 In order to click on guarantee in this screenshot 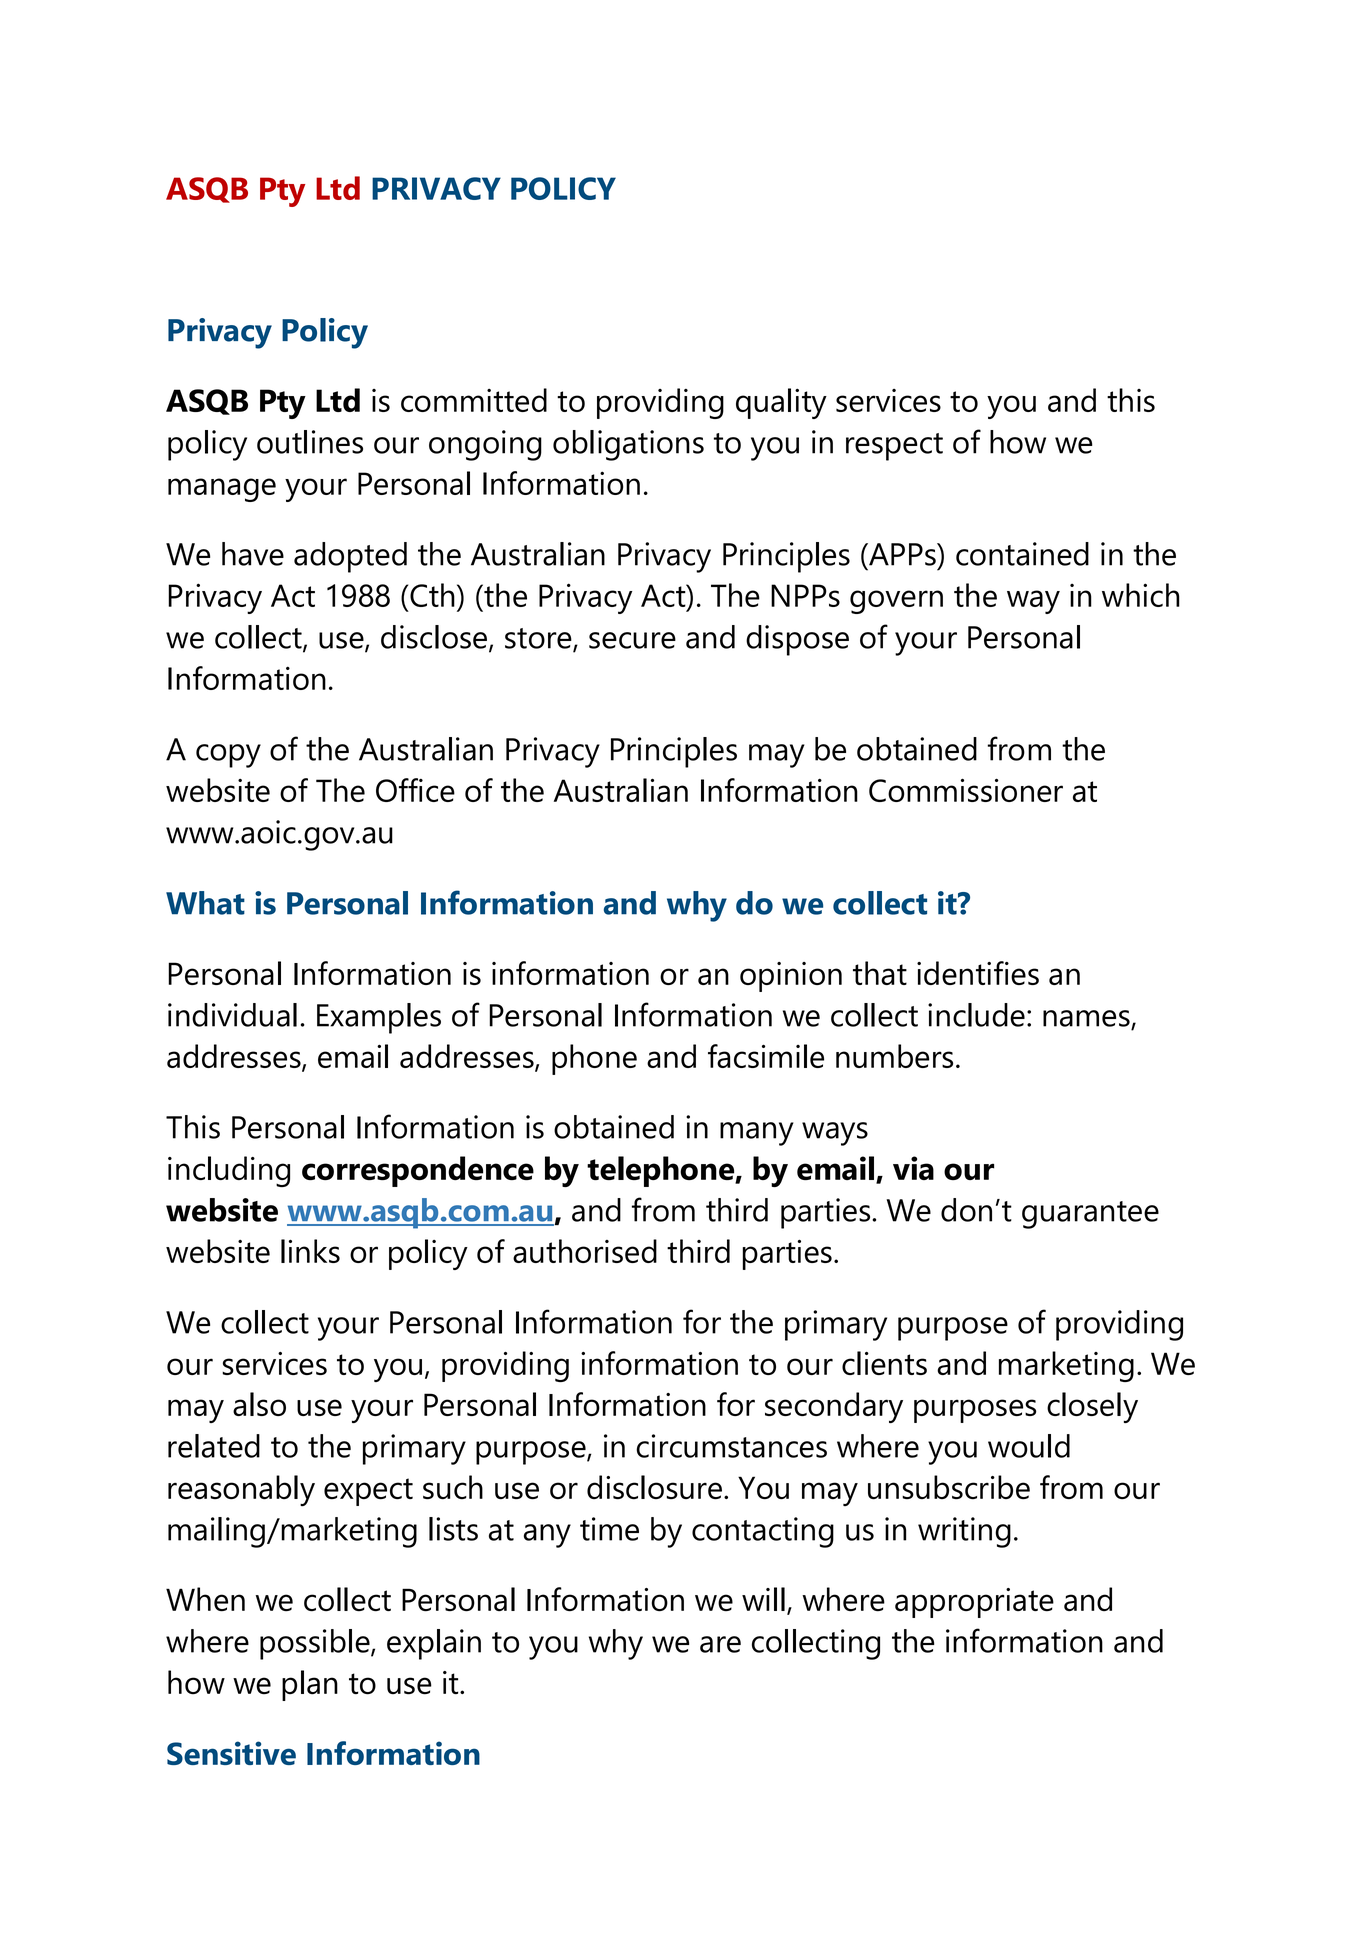, I will do `click(1090, 1215)`.
